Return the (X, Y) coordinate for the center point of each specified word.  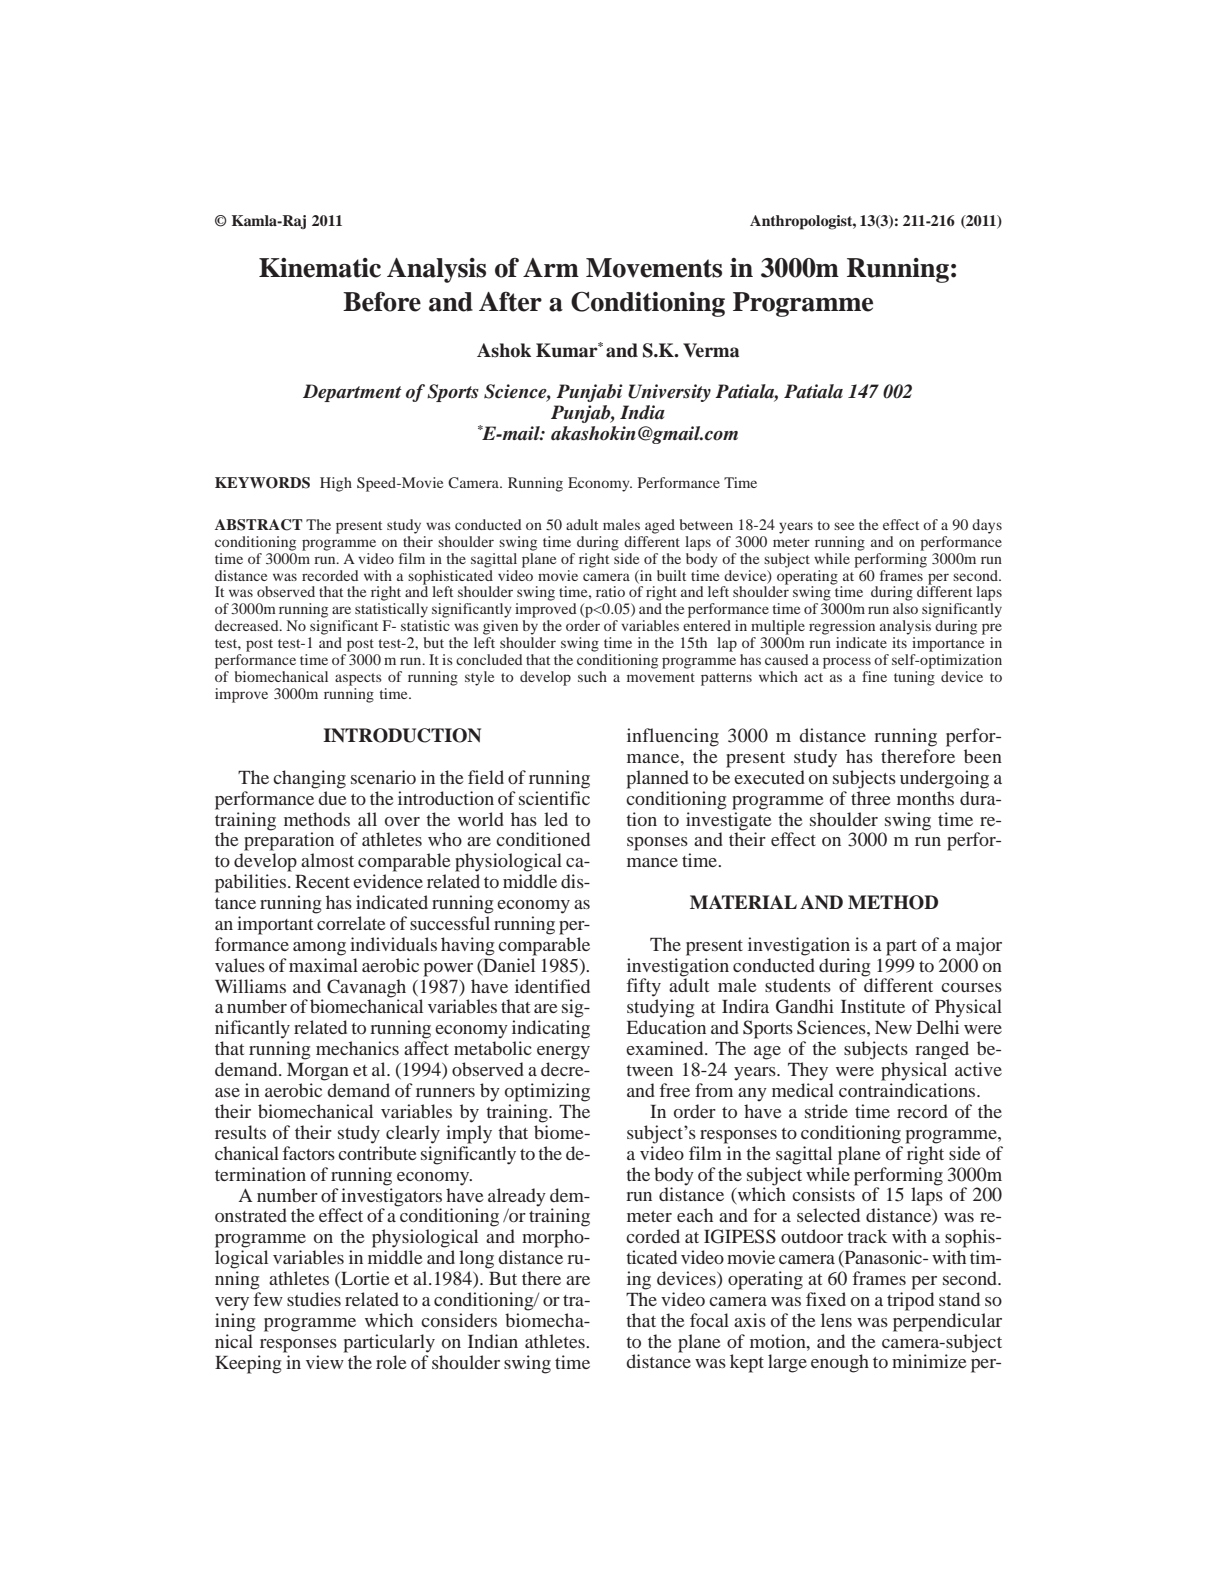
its (899, 642)
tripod (910, 1301)
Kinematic (320, 268)
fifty (643, 987)
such (592, 676)
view (325, 1362)
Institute (873, 1006)
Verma (711, 350)
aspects (358, 679)
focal (709, 1320)
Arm (551, 267)
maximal (323, 965)
